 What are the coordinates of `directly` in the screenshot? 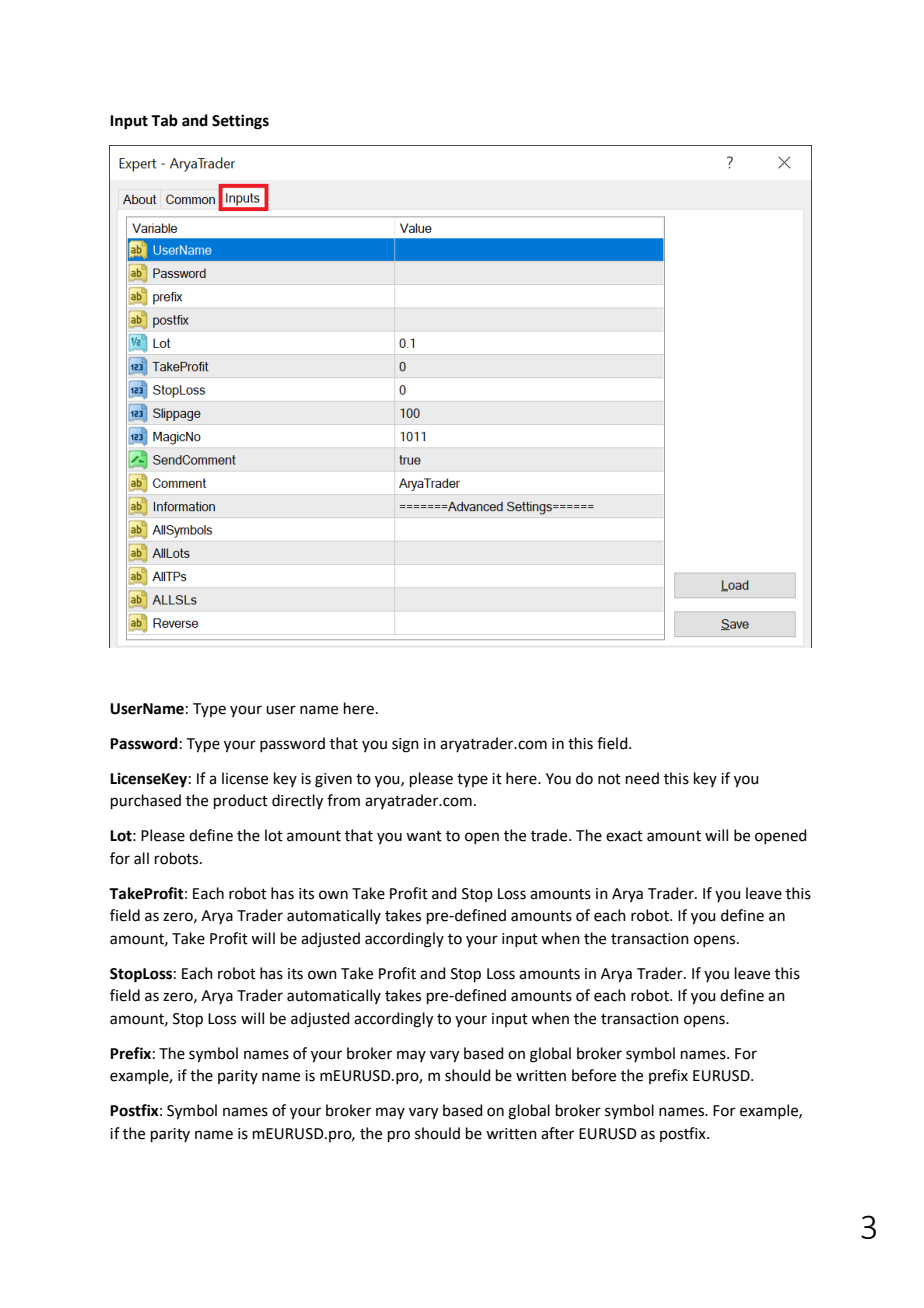 It's located at (297, 802).
